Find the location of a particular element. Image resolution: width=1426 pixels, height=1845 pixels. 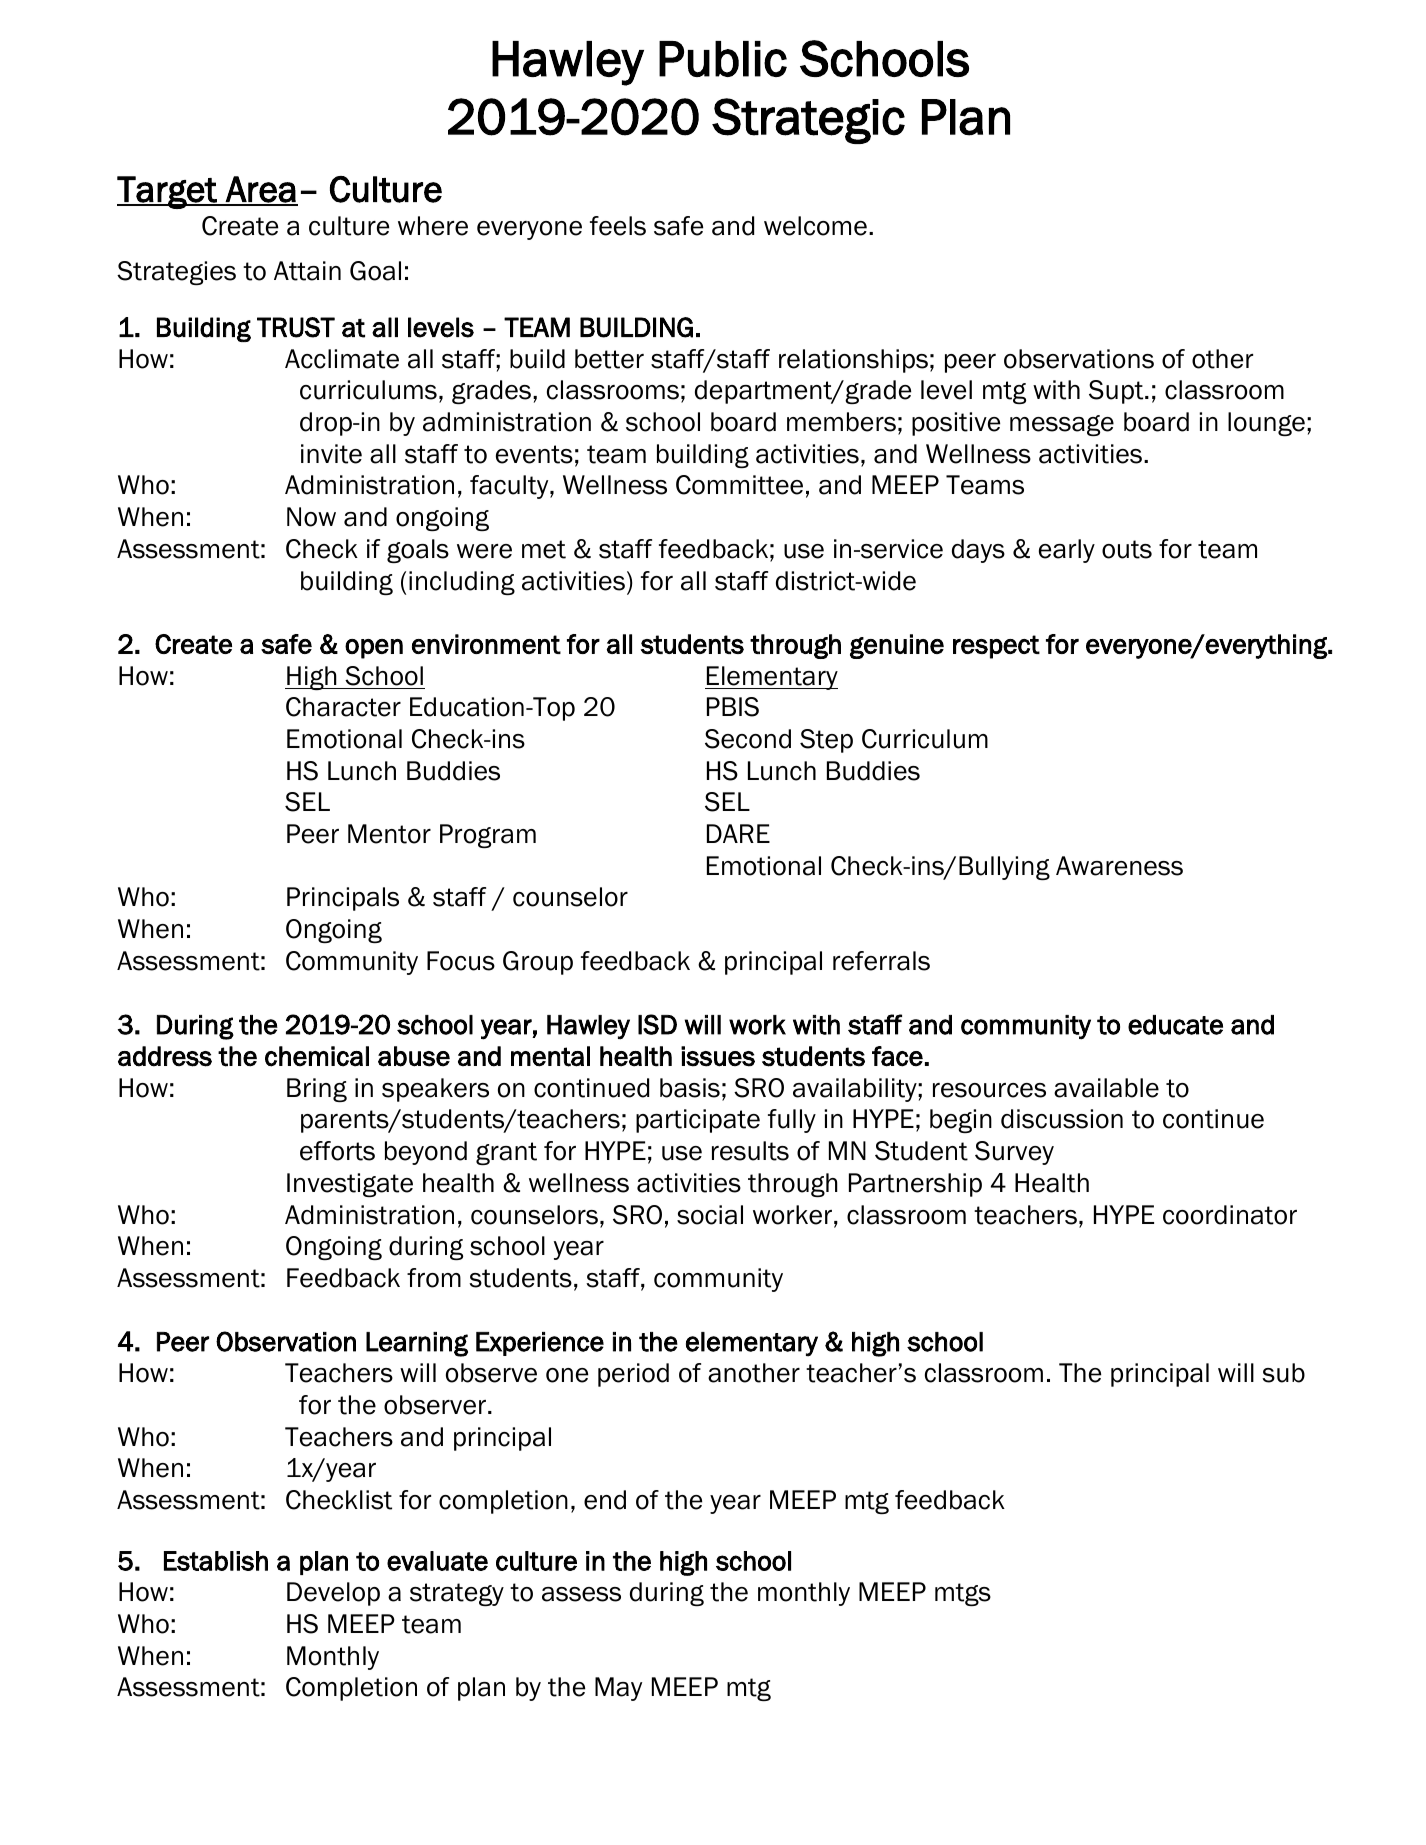

DARE is located at coordinates (738, 833).
